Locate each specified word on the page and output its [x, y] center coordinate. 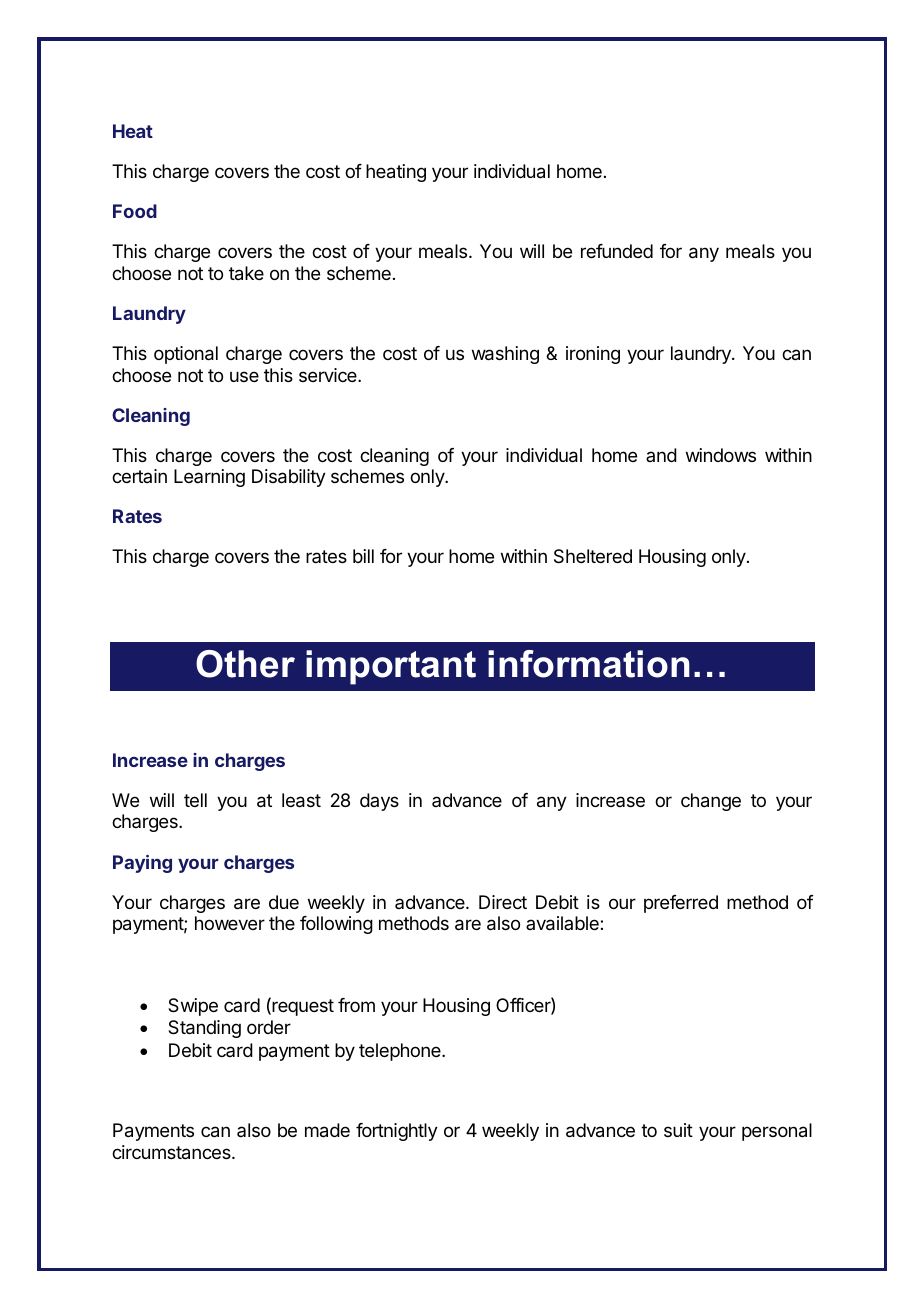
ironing [593, 355]
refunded [617, 251]
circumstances [172, 1152]
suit [678, 1130]
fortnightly [397, 1132]
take [246, 273]
